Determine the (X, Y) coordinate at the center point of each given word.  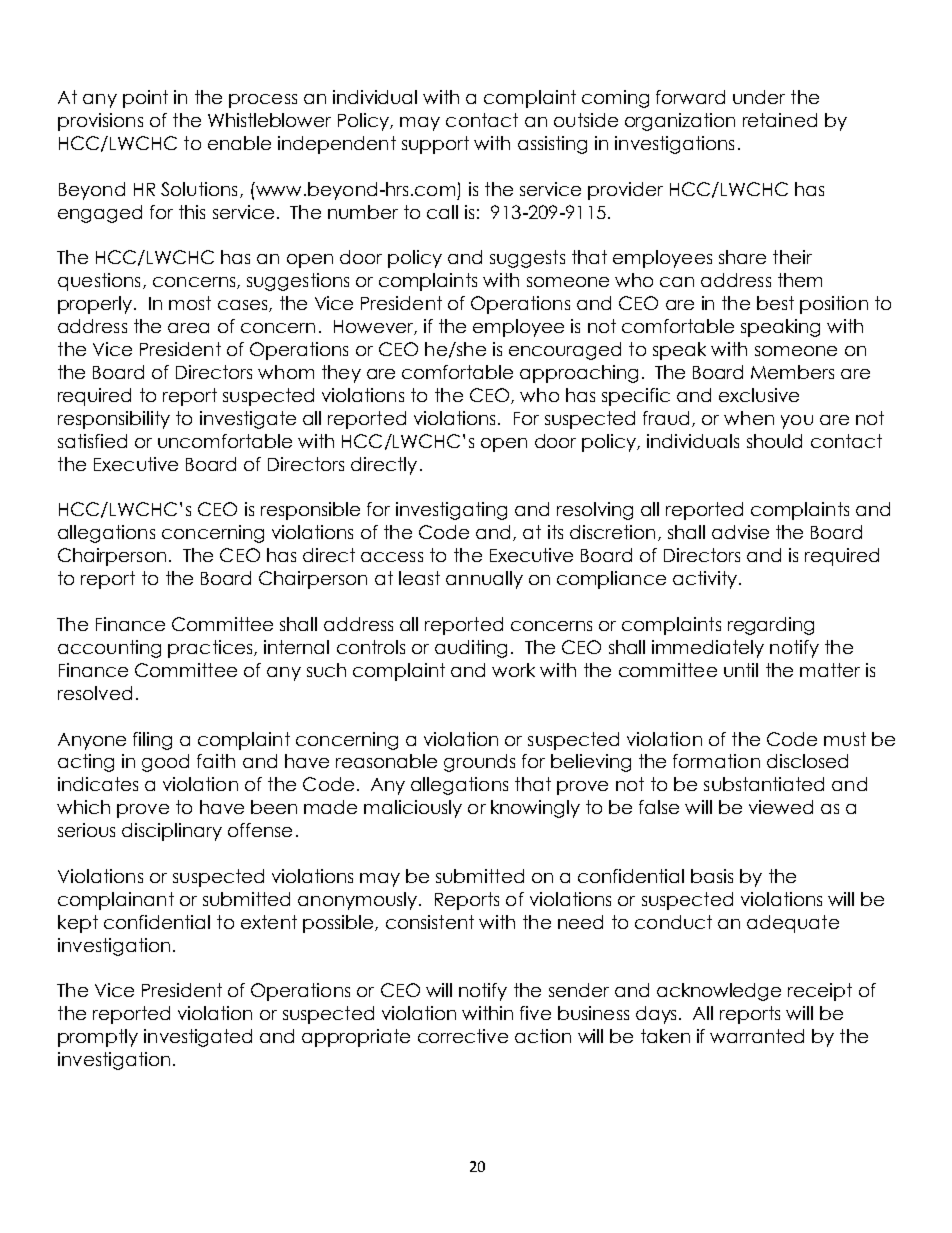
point (145, 99)
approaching (579, 374)
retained (780, 120)
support (435, 145)
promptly (98, 1038)
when (749, 418)
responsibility (114, 420)
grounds (479, 763)
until (741, 670)
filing (152, 741)
